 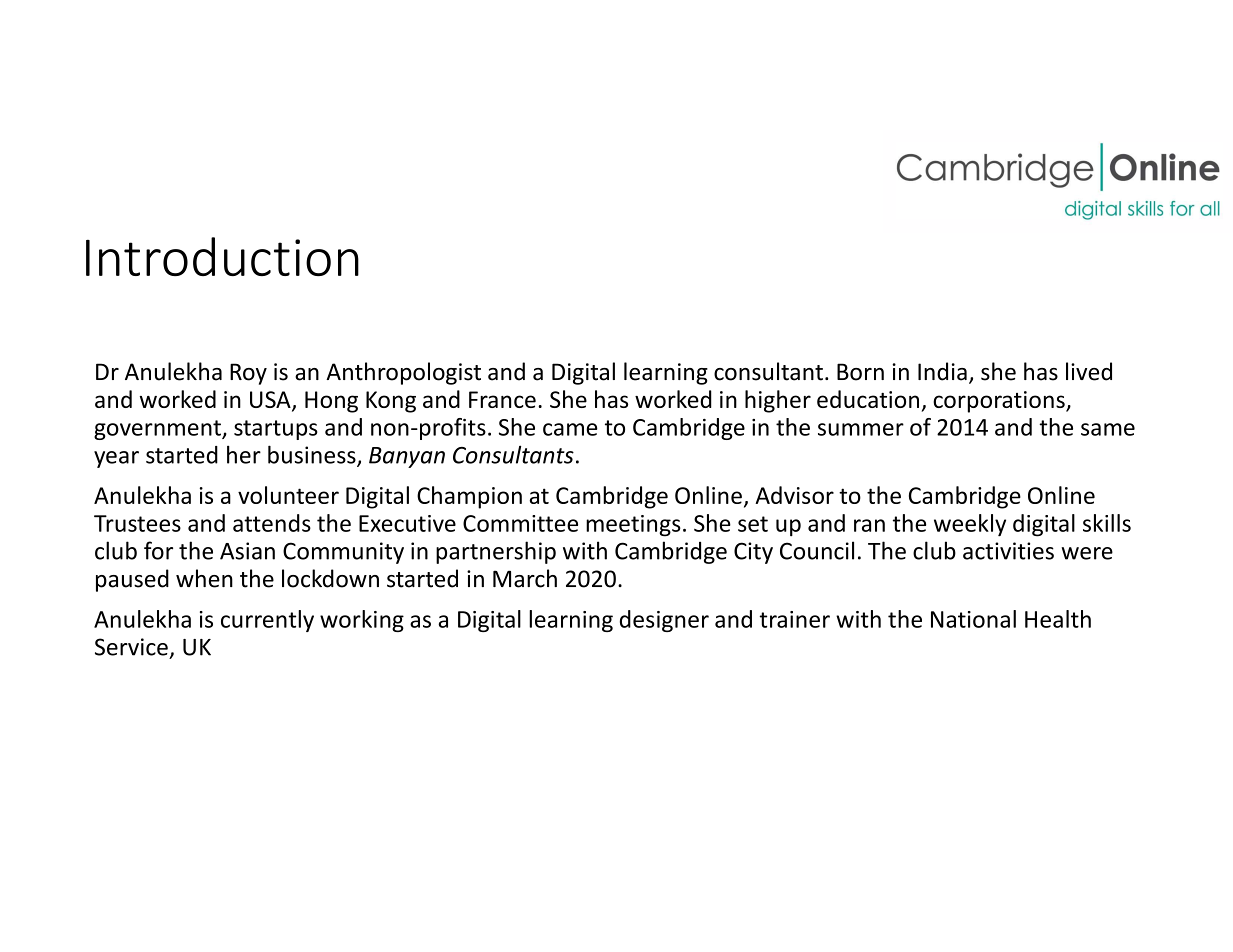 What do you see at coordinates (403, 373) in the screenshot?
I see `Anthropologist` at bounding box center [403, 373].
